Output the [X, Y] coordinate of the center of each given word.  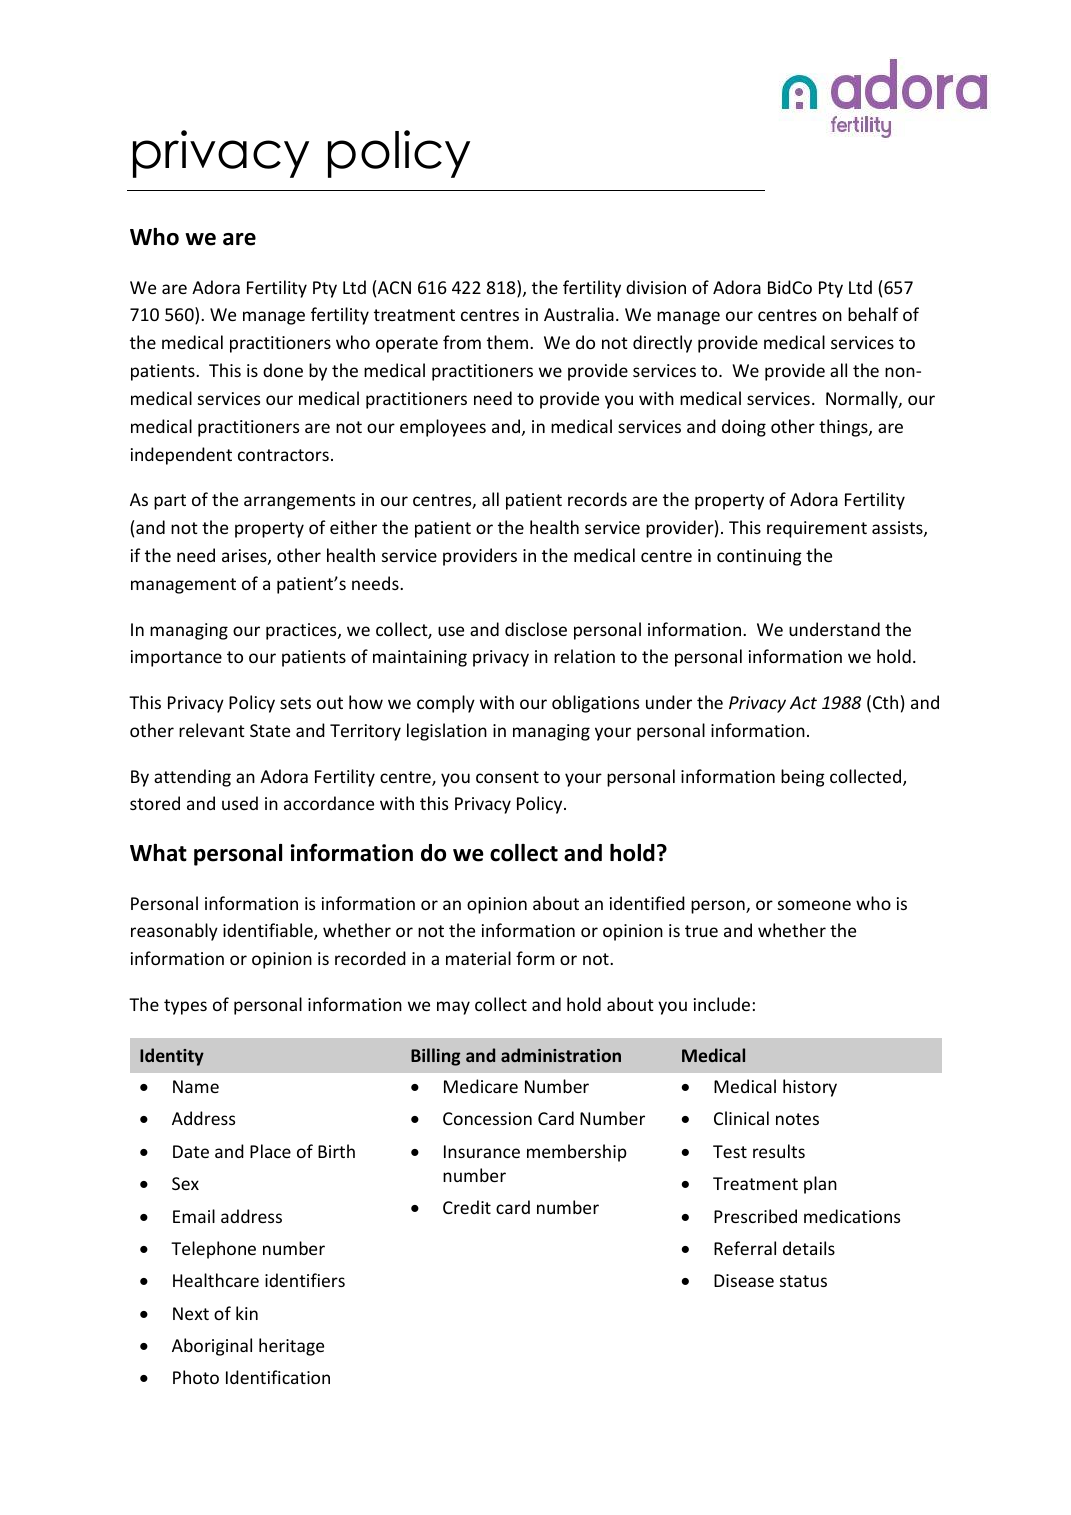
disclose [536, 629]
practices [302, 631]
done [283, 370]
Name [196, 1086]
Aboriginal [212, 1347]
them [507, 342]
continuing [759, 557]
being [803, 778]
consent [507, 777]
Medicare [481, 1086]
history [810, 1088]
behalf [873, 314]
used [240, 803]
